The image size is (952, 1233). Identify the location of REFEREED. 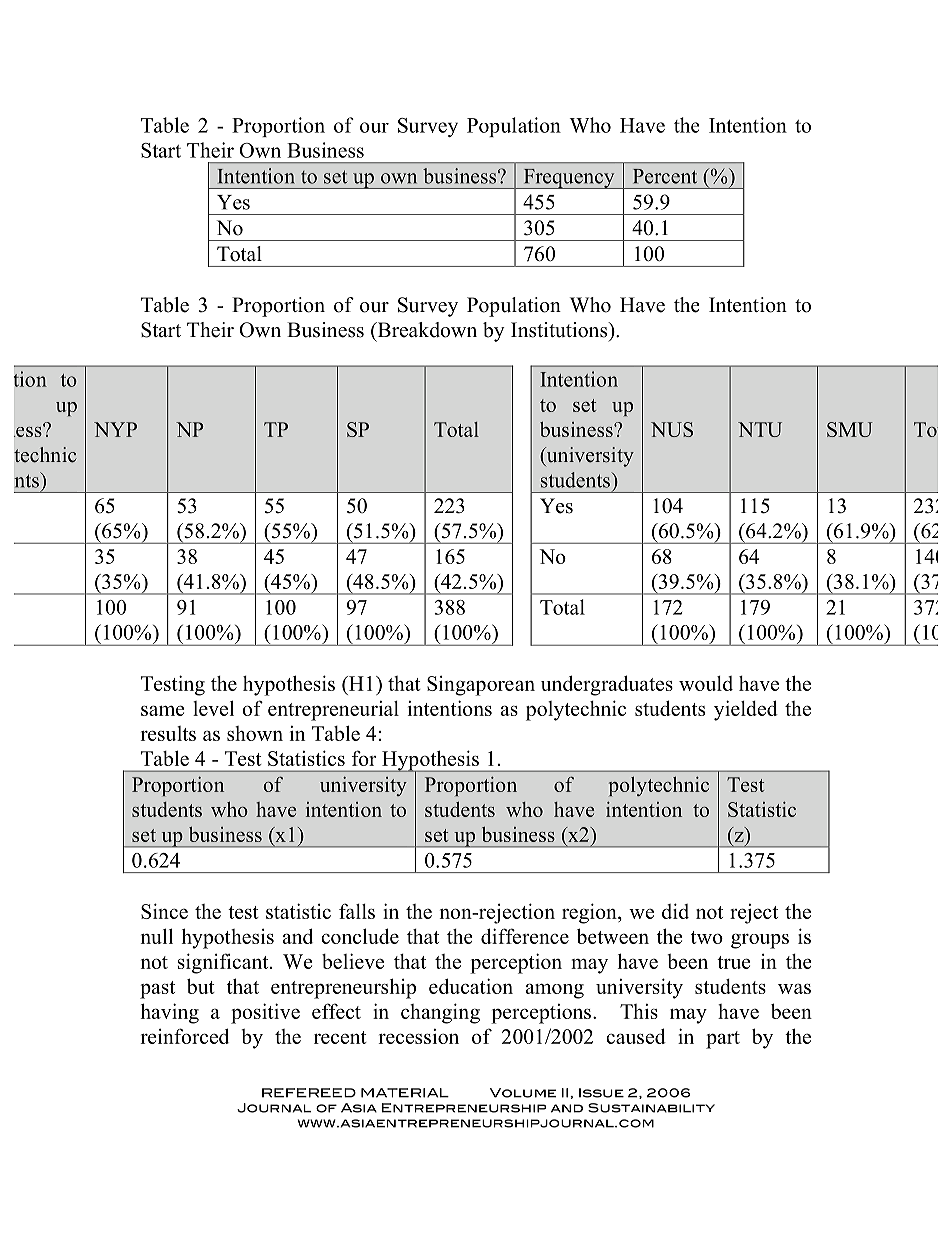
(309, 1093).
